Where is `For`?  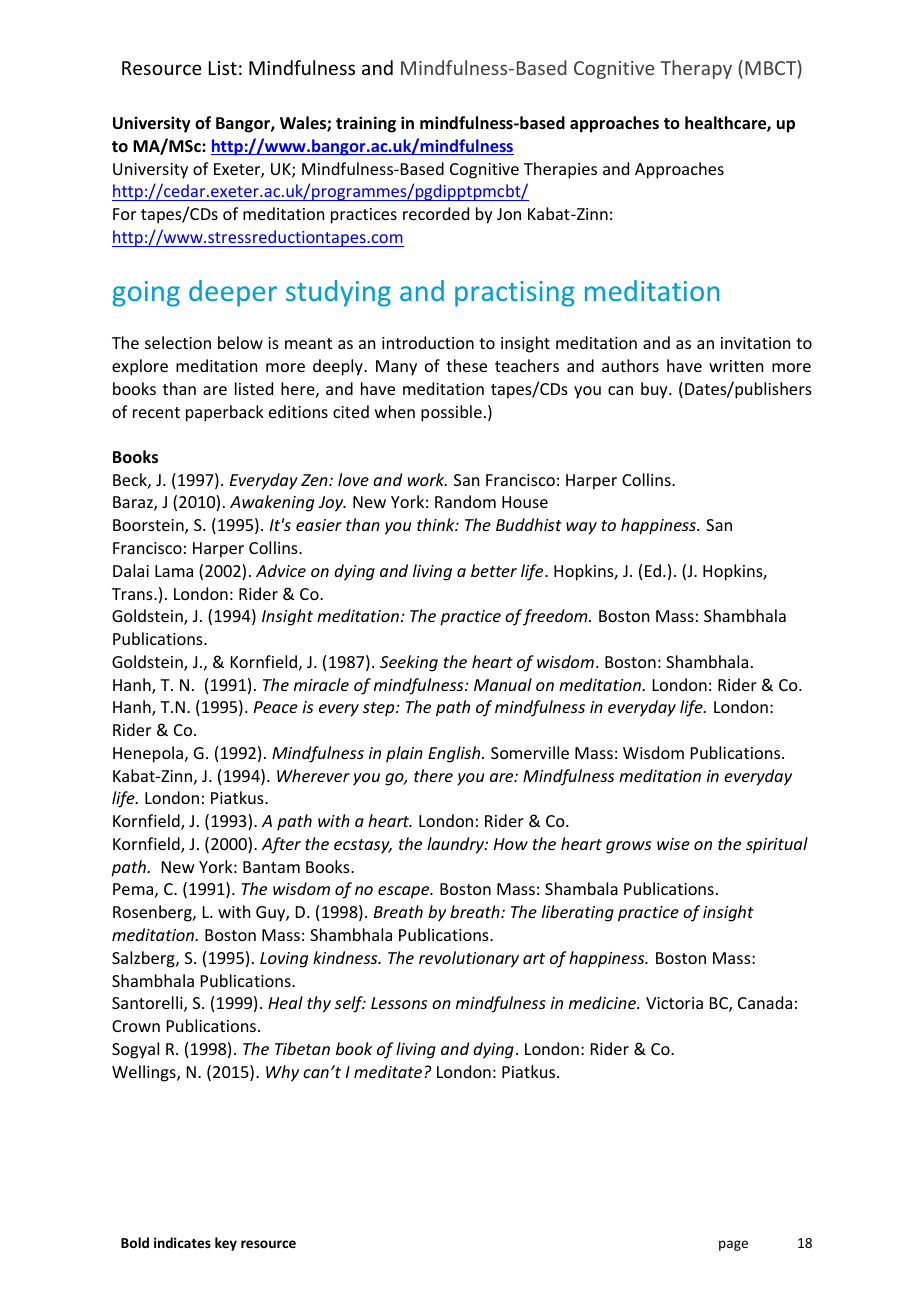
For is located at coordinates (124, 214).
